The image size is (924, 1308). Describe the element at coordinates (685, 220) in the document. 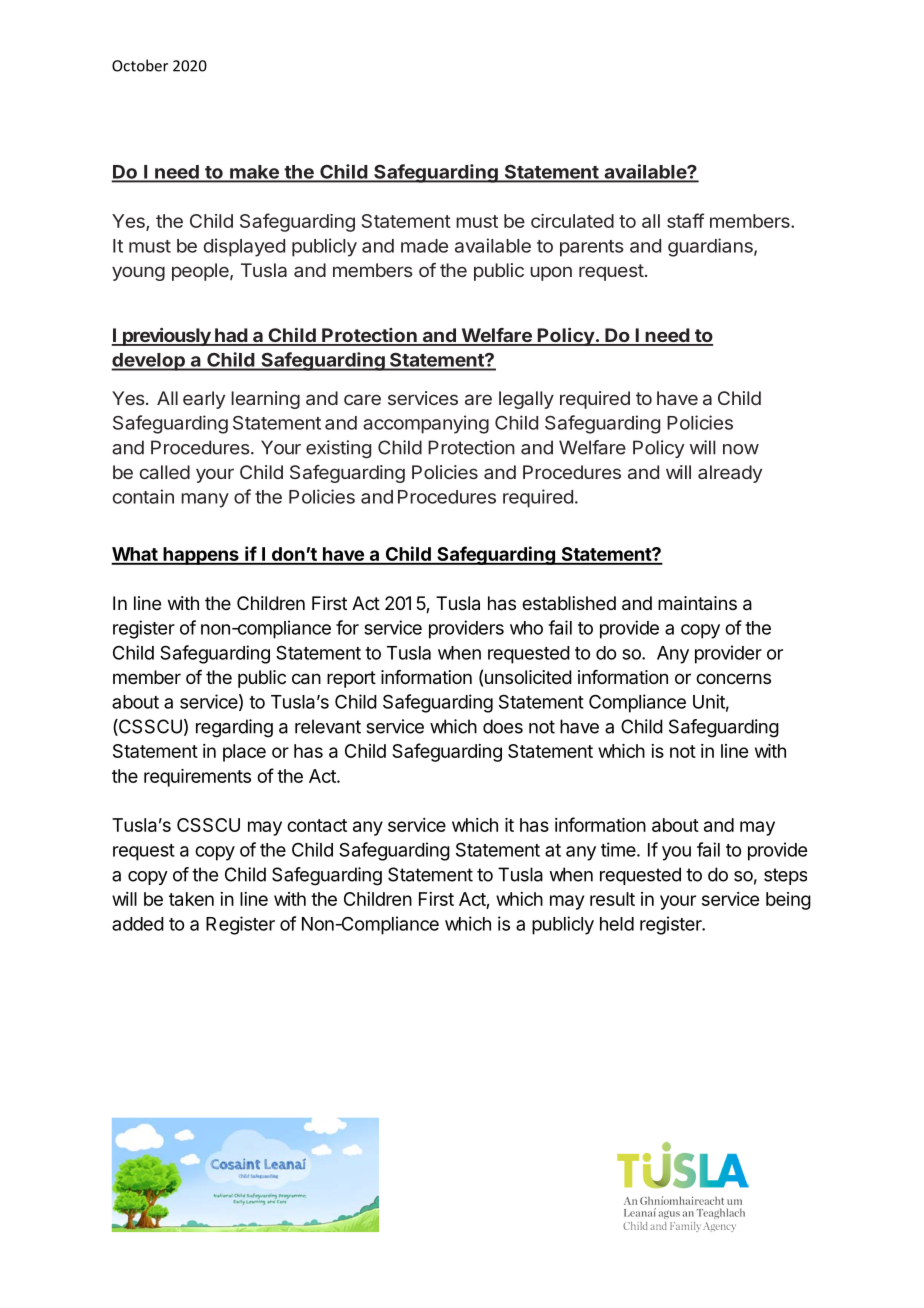

I see `staff` at that location.
